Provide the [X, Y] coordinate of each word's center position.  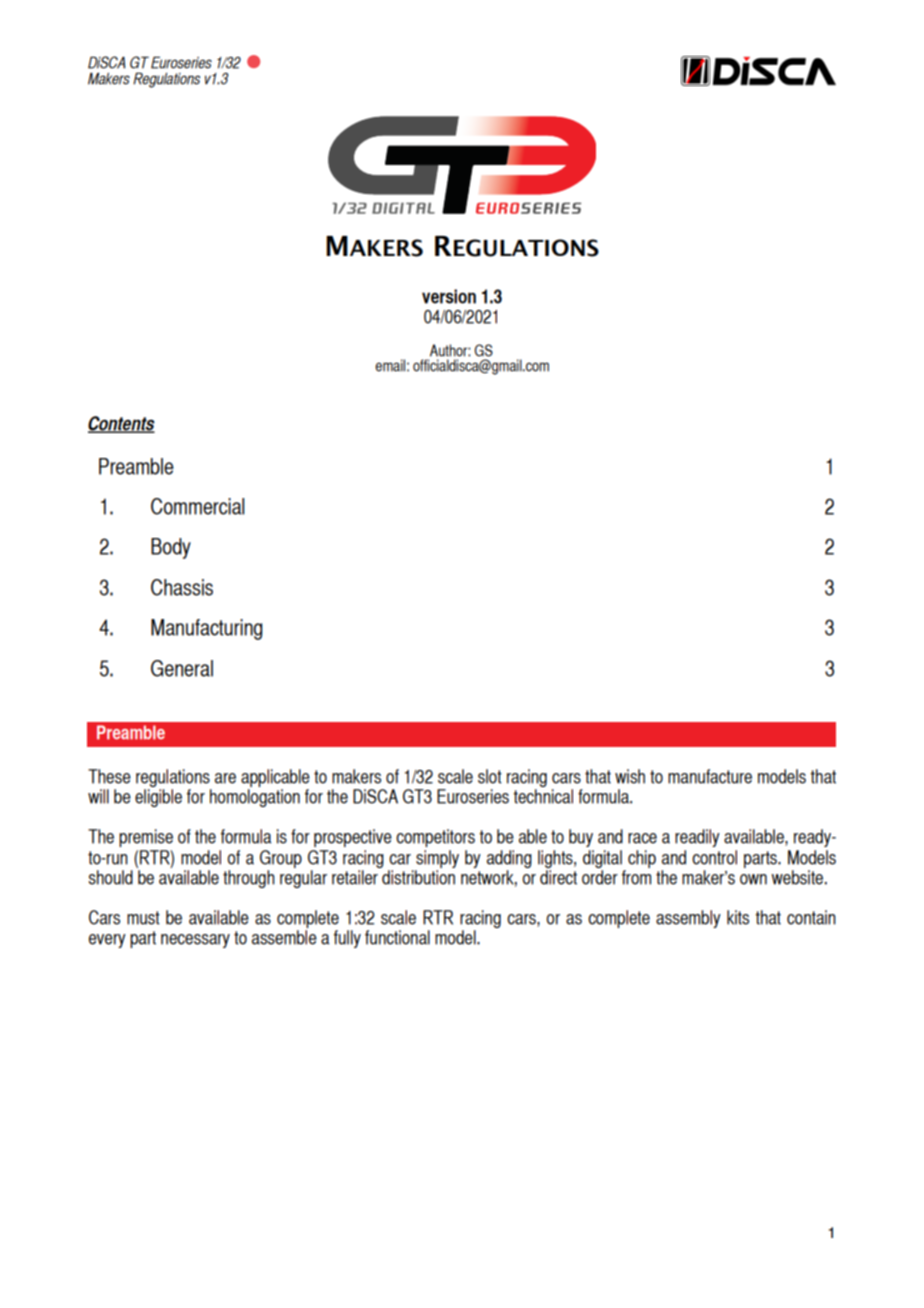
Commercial [197, 506]
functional [397, 937]
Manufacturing [206, 629]
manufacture [710, 776]
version [449, 296]
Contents [121, 424]
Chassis [182, 587]
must [143, 918]
